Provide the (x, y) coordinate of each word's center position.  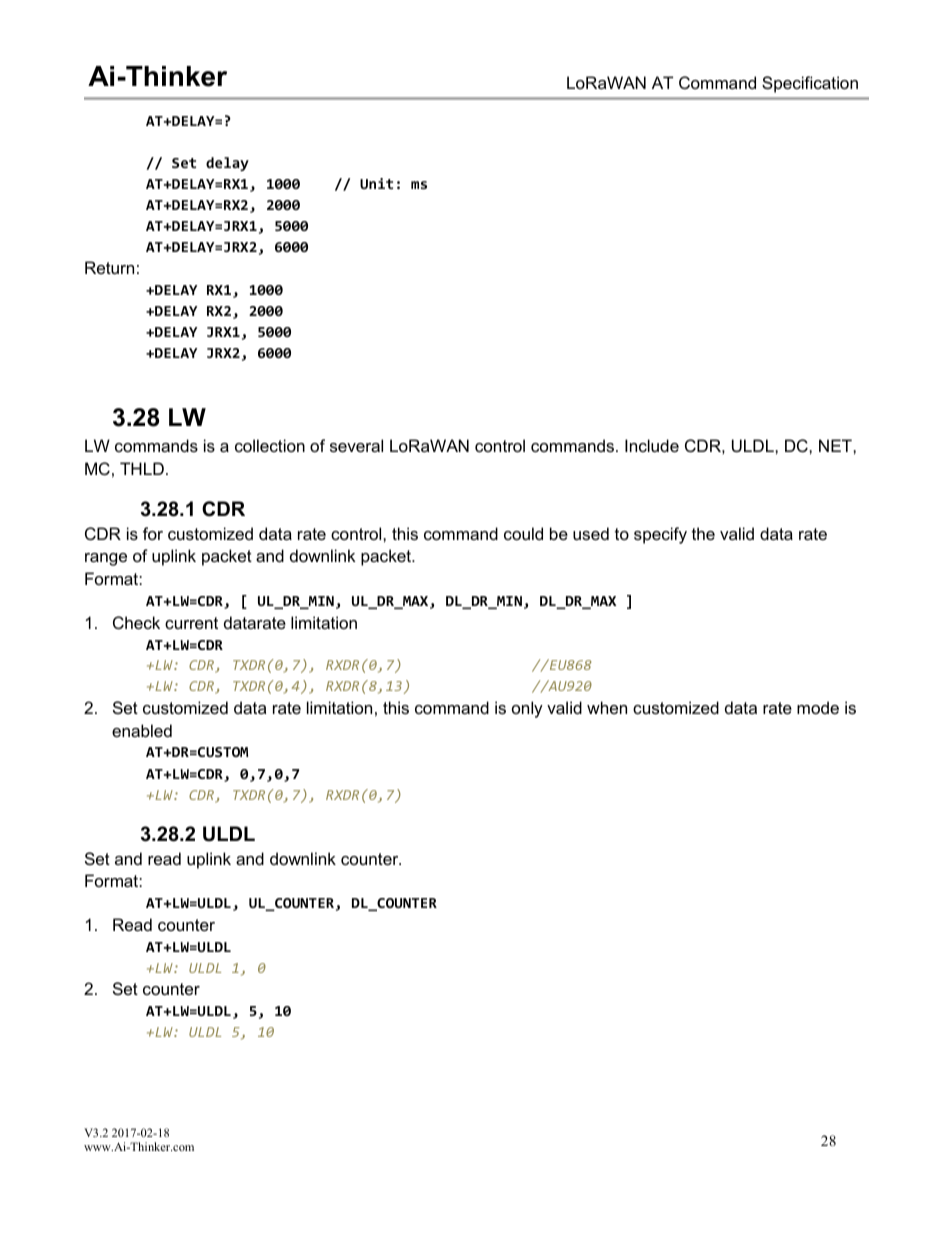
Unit (376, 183)
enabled (142, 730)
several (356, 445)
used (591, 533)
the (703, 533)
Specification (810, 84)
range (106, 559)
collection (270, 445)
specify (660, 535)
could (523, 533)
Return (109, 267)
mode (818, 707)
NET (836, 445)
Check (136, 622)
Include (652, 445)
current (191, 623)
